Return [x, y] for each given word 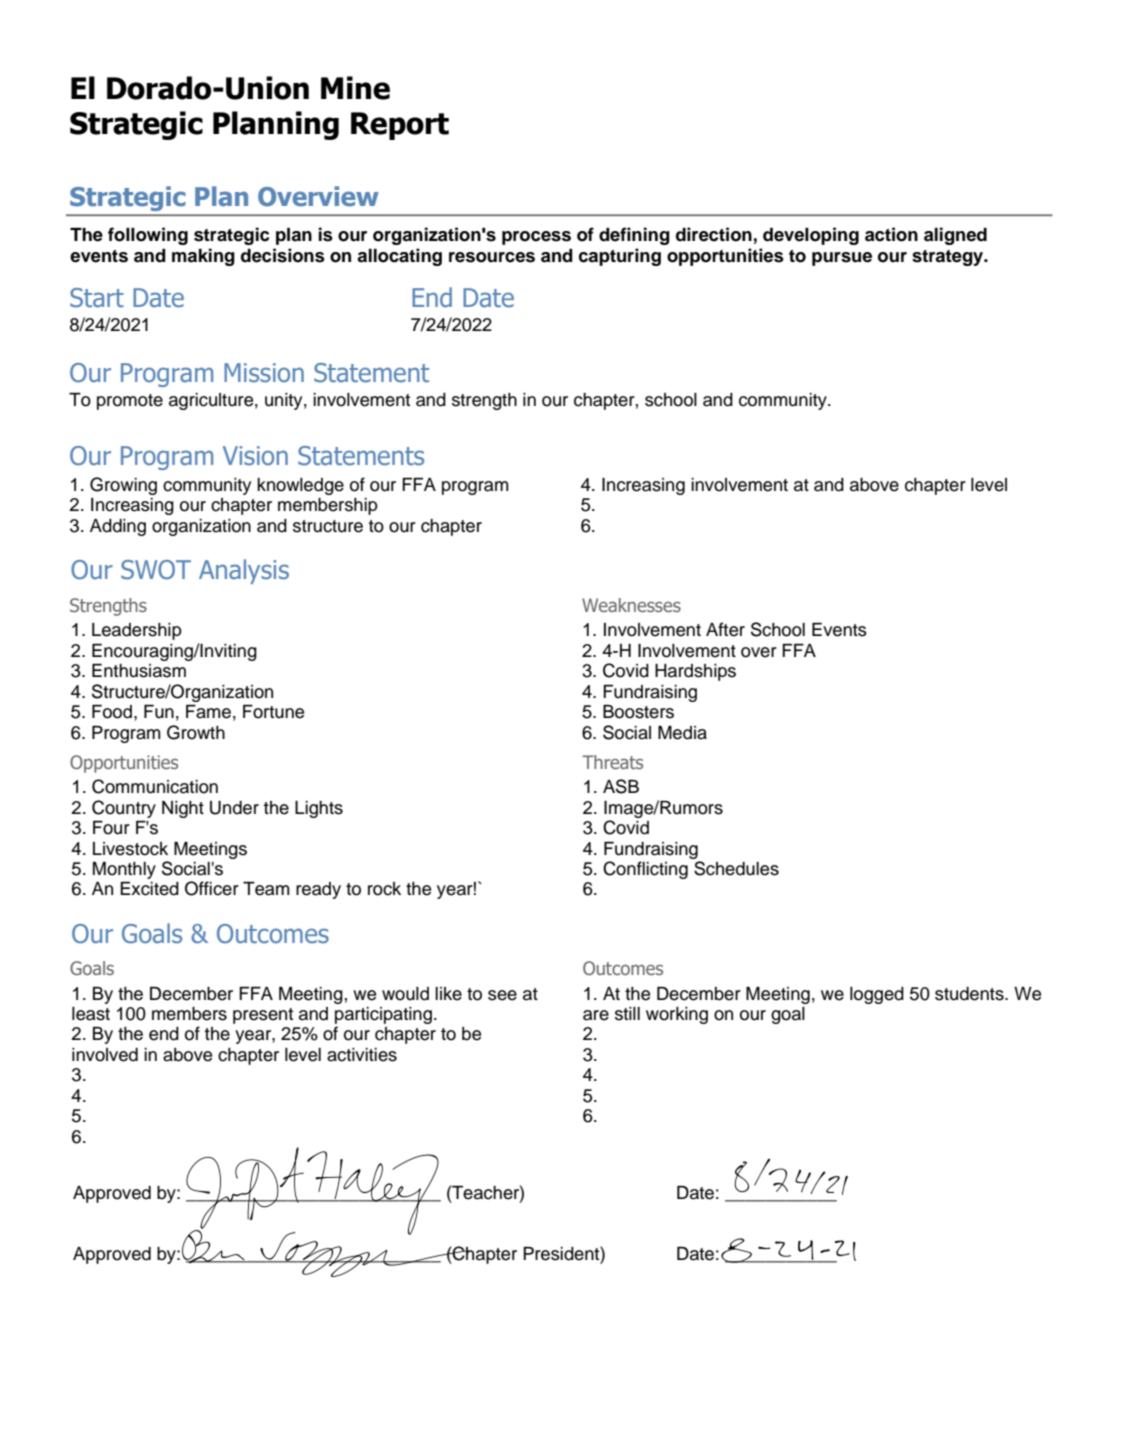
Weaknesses [631, 605]
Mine [355, 88]
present [263, 1016]
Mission [264, 373]
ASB [621, 786]
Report [400, 126]
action [891, 234]
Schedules [736, 868]
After [725, 629]
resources [492, 257]
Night [183, 809]
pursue [842, 259]
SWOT [156, 570]
